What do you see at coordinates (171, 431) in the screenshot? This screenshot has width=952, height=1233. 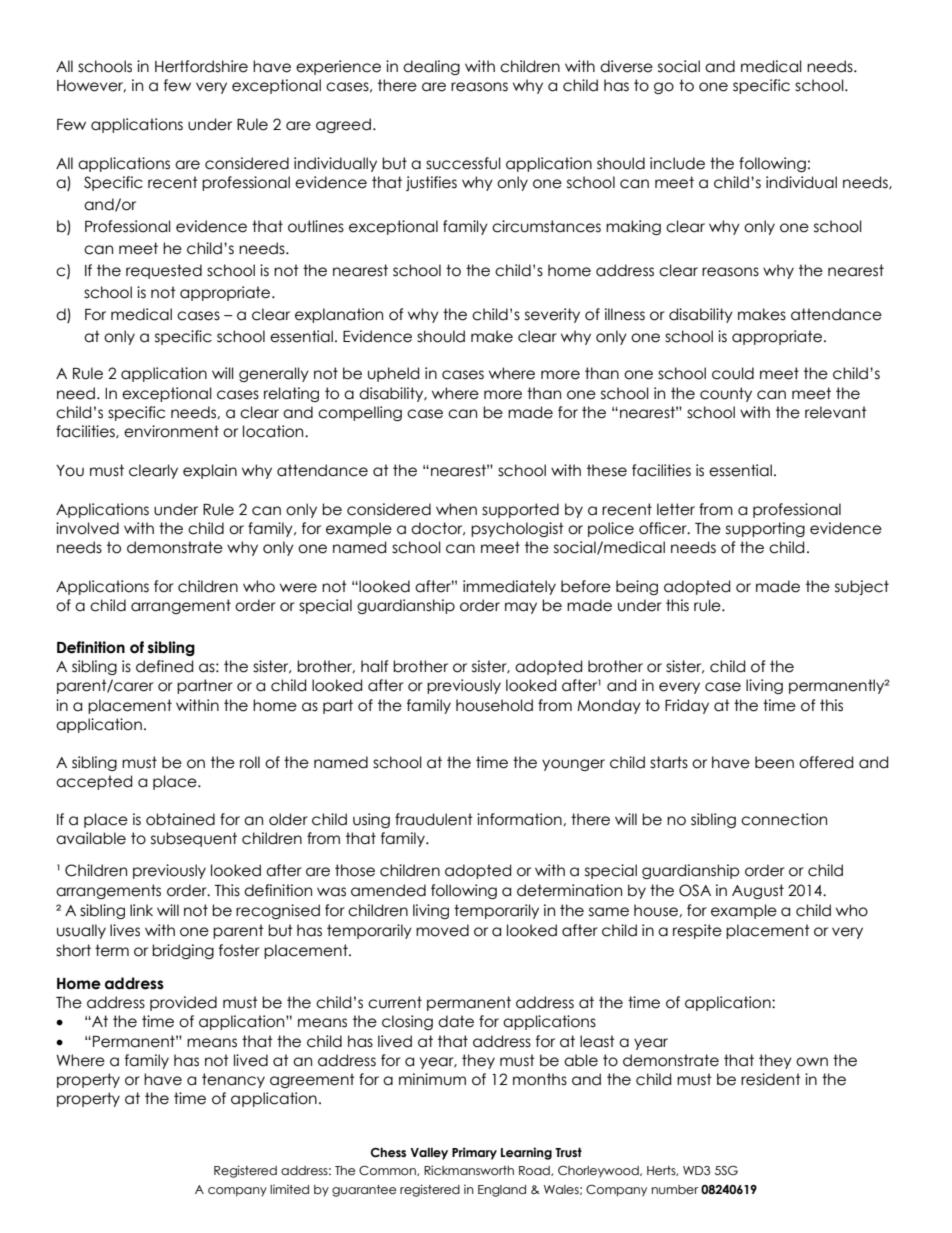 I see `environment` at bounding box center [171, 431].
